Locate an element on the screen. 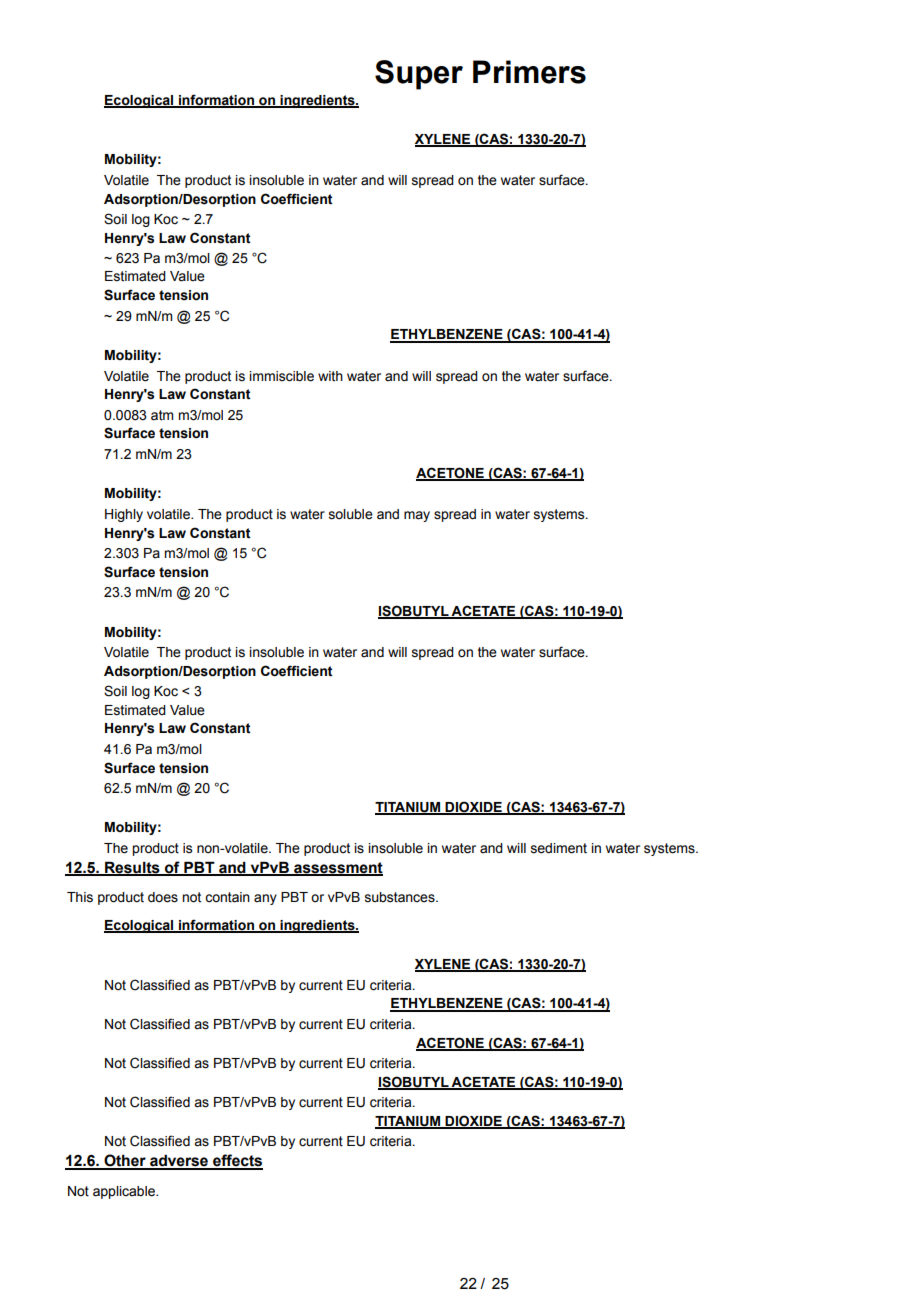 Image resolution: width=924 pixels, height=1307 pixels. effects is located at coordinates (237, 1161).
